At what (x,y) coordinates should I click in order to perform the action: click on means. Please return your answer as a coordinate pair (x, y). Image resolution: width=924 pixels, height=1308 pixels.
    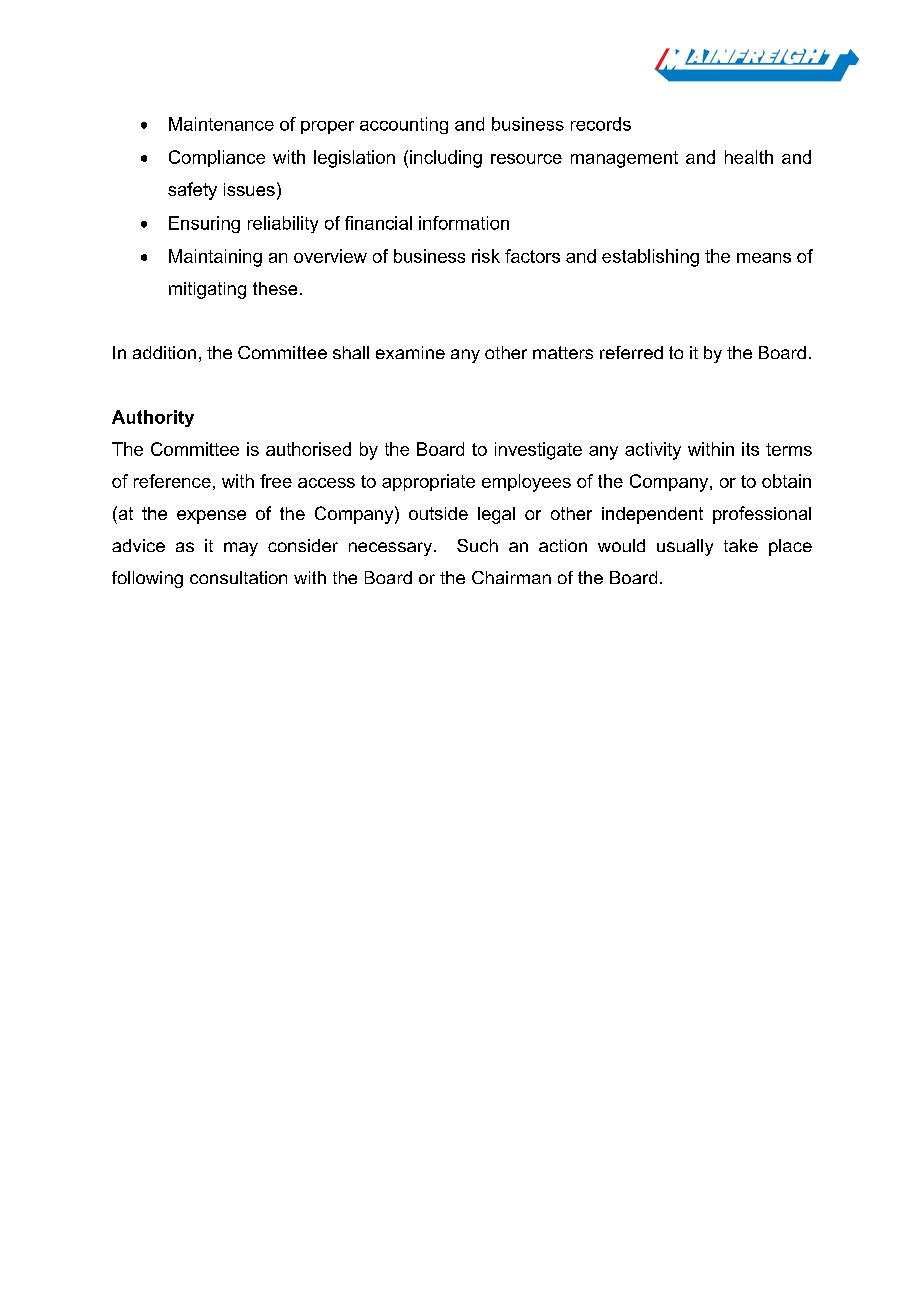
    Looking at the image, I should click on (764, 258).
